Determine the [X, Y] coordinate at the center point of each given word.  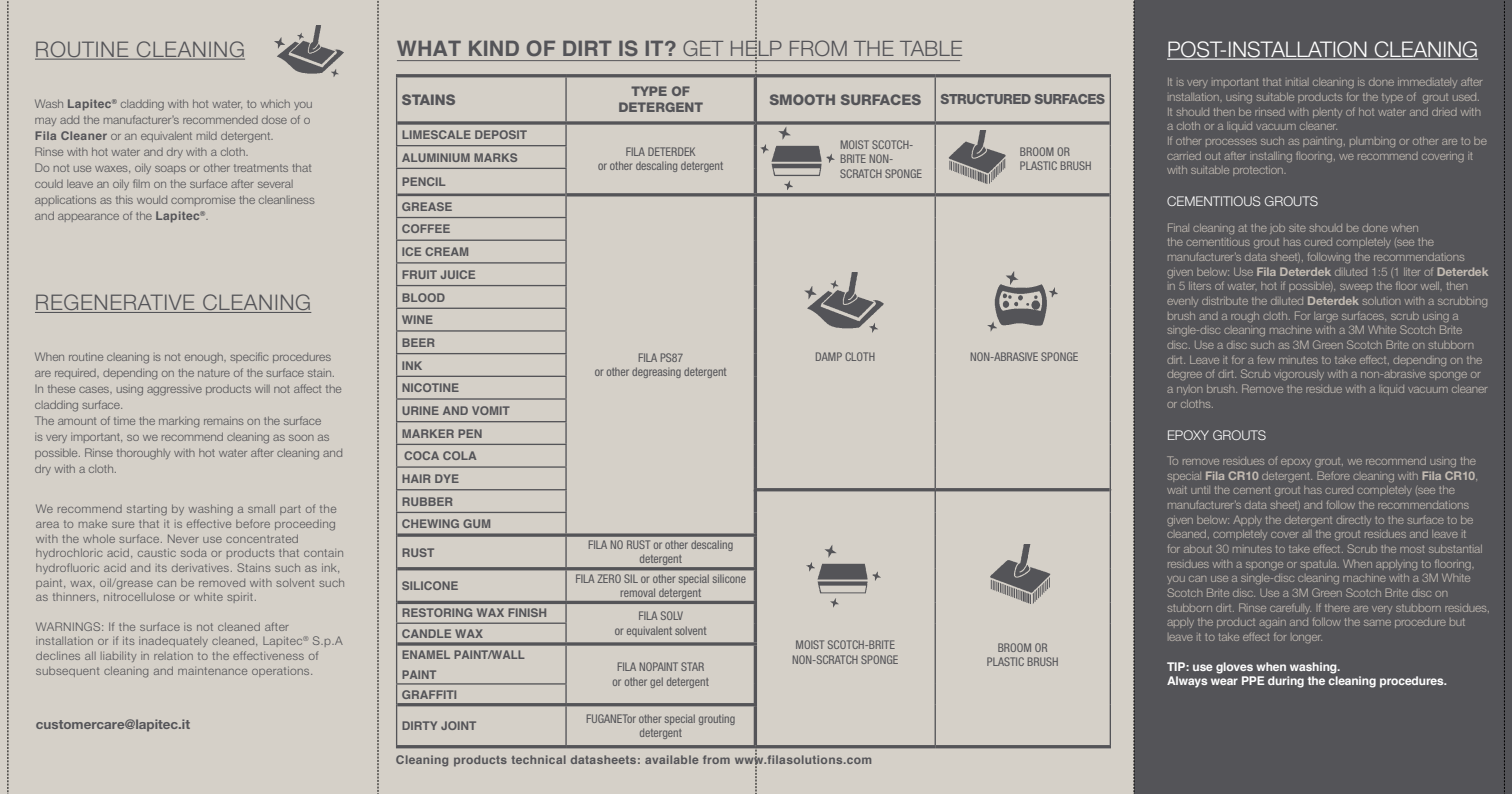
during [1286, 682]
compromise [203, 201]
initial [1297, 82]
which [275, 104]
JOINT [458, 725]
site [1297, 228]
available [671, 759]
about [1198, 549]
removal [638, 593]
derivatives [200, 568]
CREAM [446, 251]
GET [703, 48]
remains [224, 421]
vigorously [1299, 375]
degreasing [656, 372]
